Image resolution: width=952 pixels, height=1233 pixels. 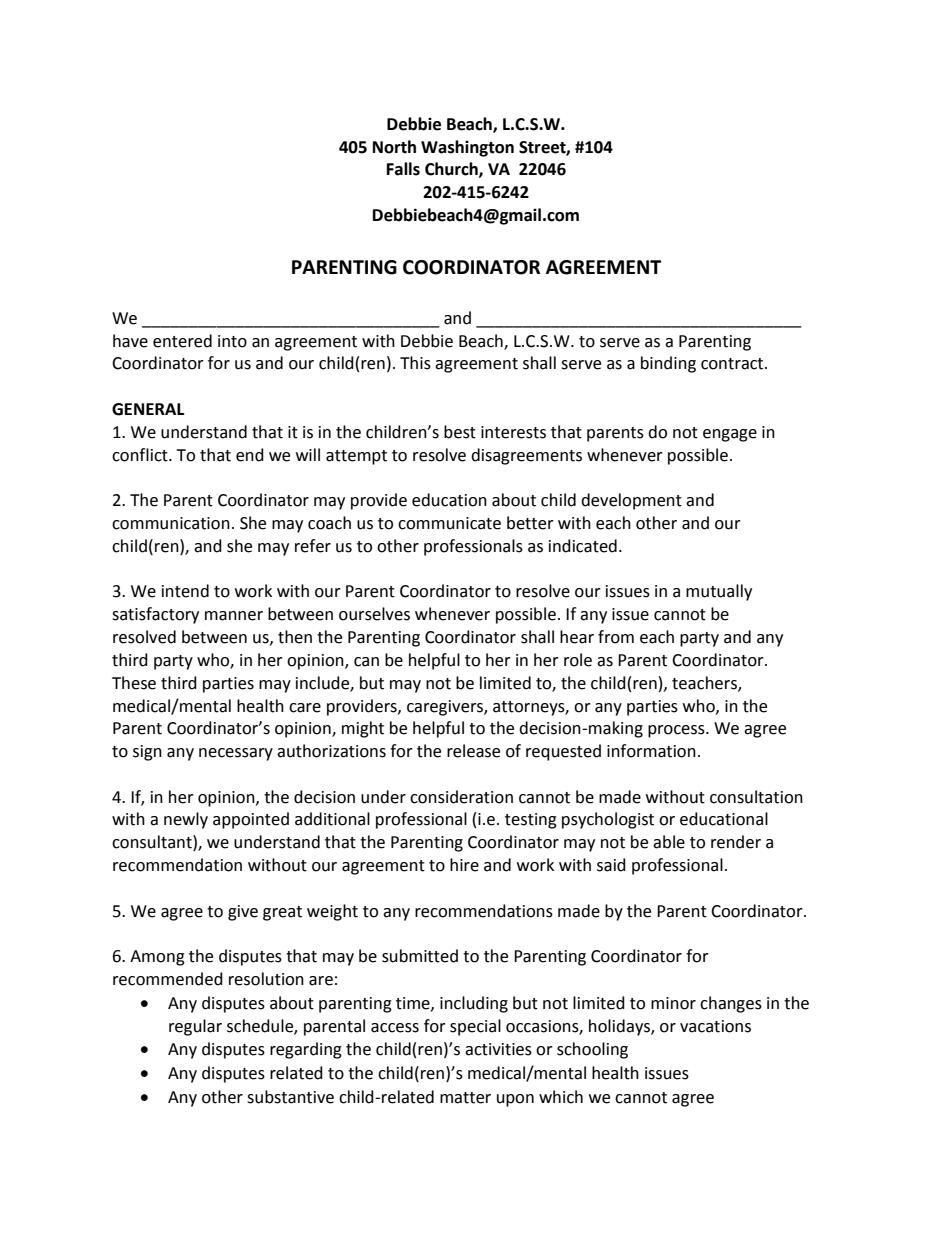 I want to click on Falls, so click(x=403, y=169).
